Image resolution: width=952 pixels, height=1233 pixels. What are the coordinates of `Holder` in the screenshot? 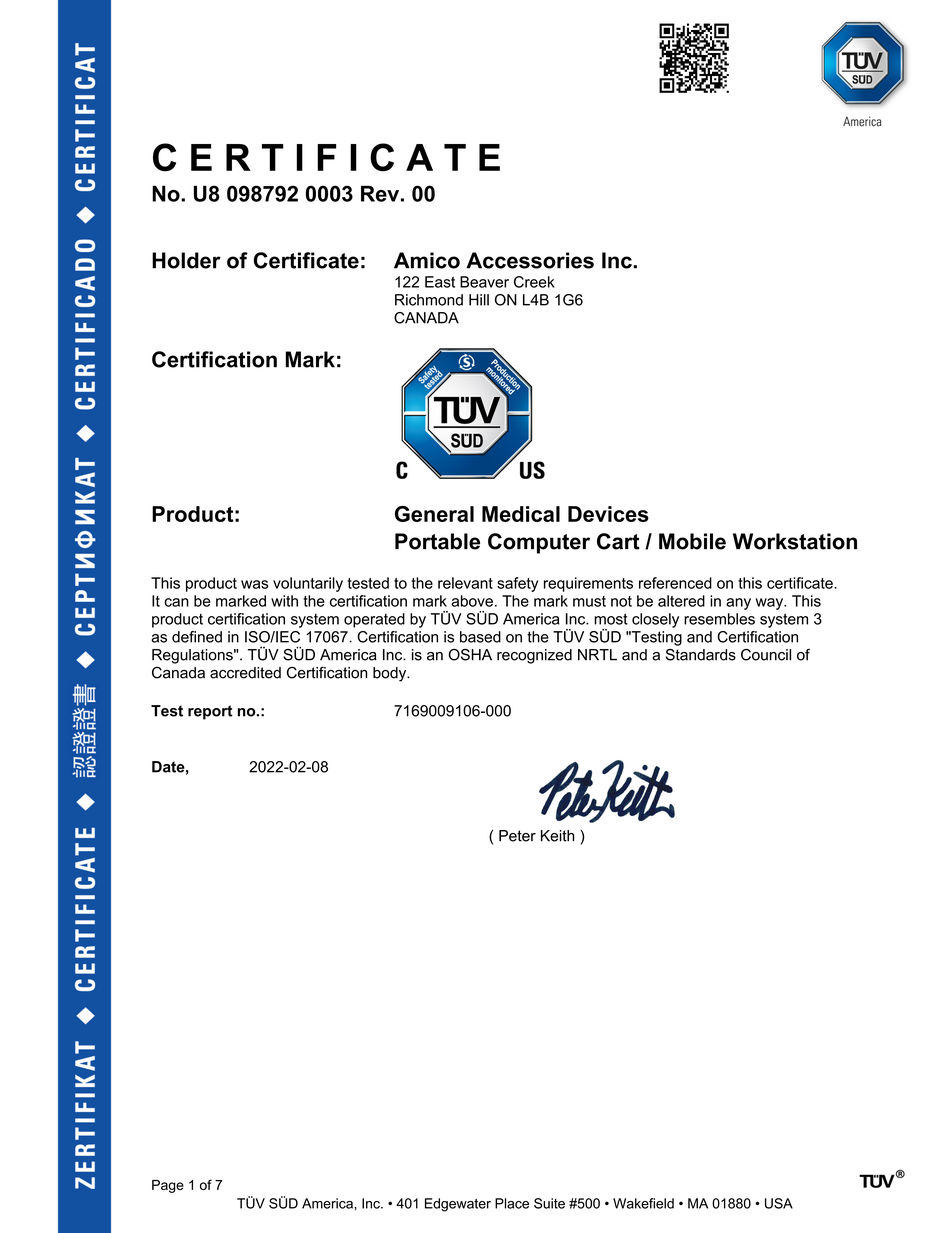 It's located at (186, 260).
